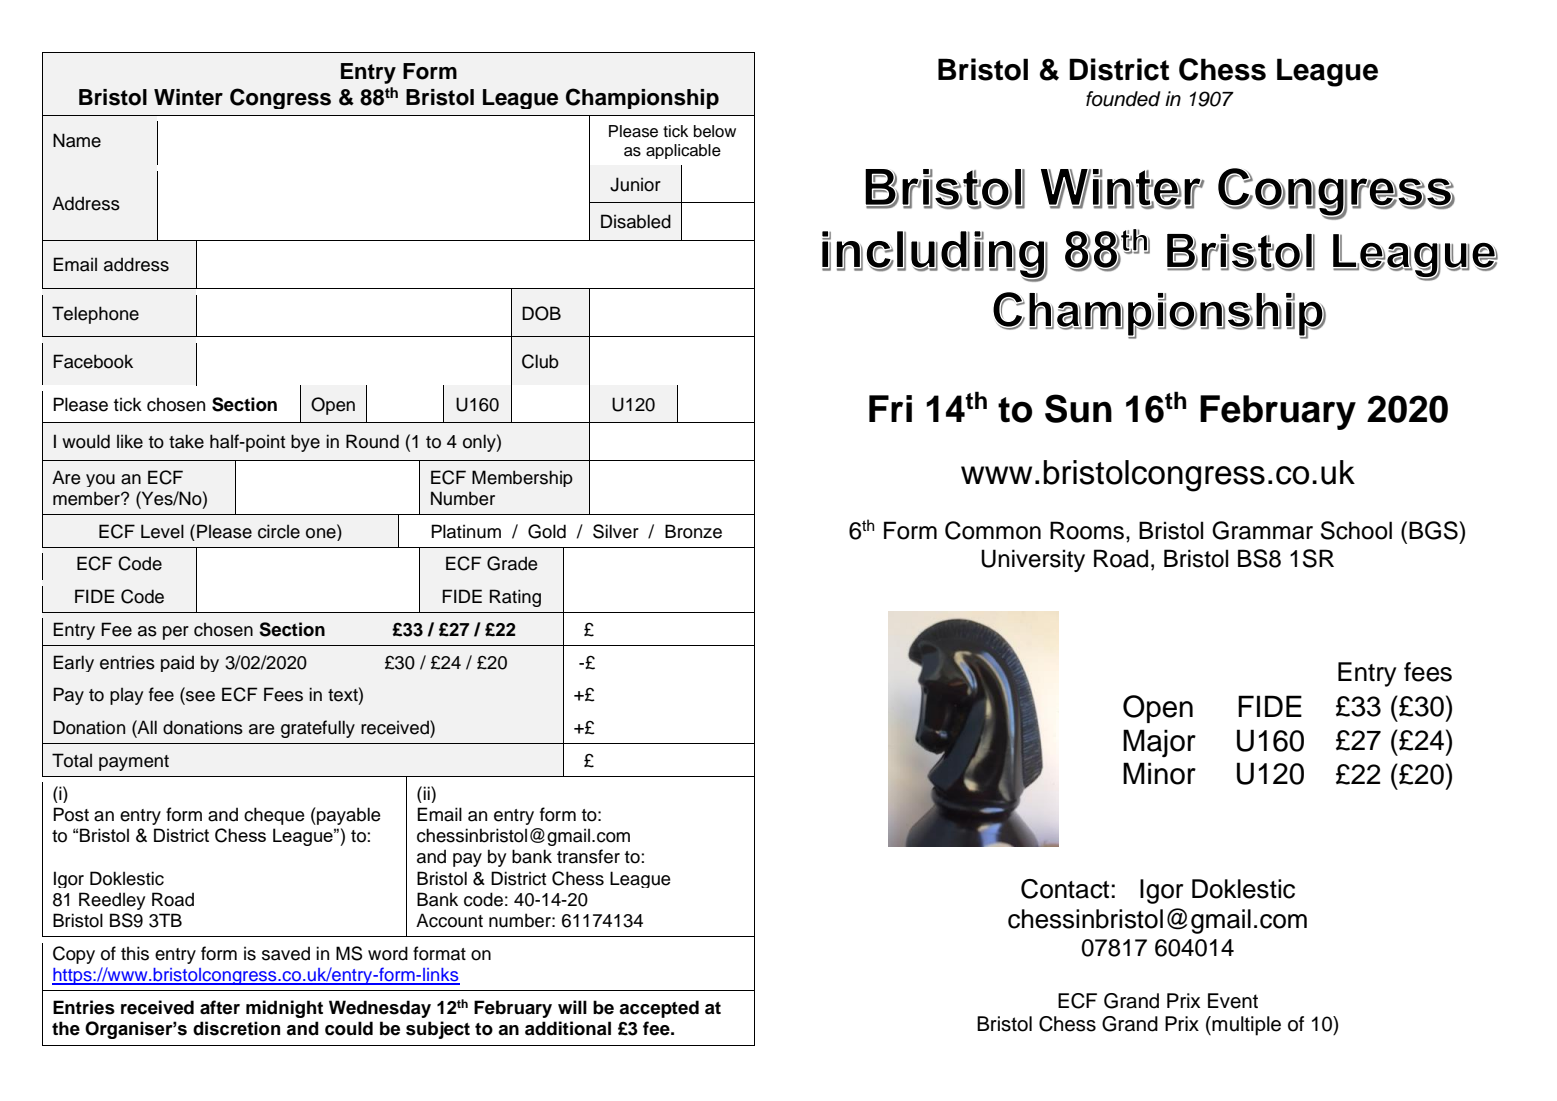  I want to click on below, so click(715, 131).
